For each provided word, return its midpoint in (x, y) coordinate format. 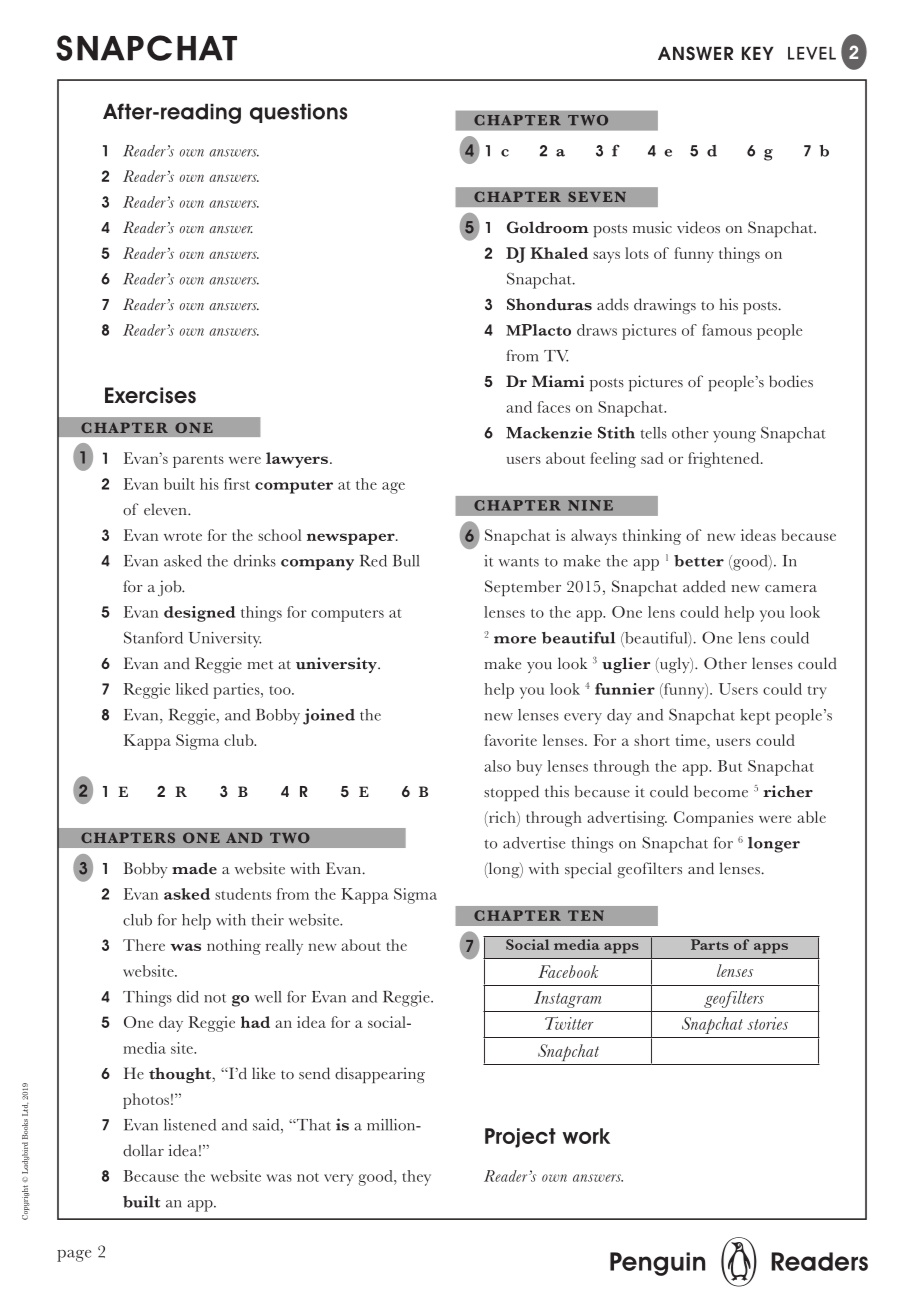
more (515, 640)
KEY (758, 53)
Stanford (153, 638)
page (74, 1256)
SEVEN (597, 196)
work (586, 1136)
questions (298, 113)
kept (755, 717)
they (416, 1178)
